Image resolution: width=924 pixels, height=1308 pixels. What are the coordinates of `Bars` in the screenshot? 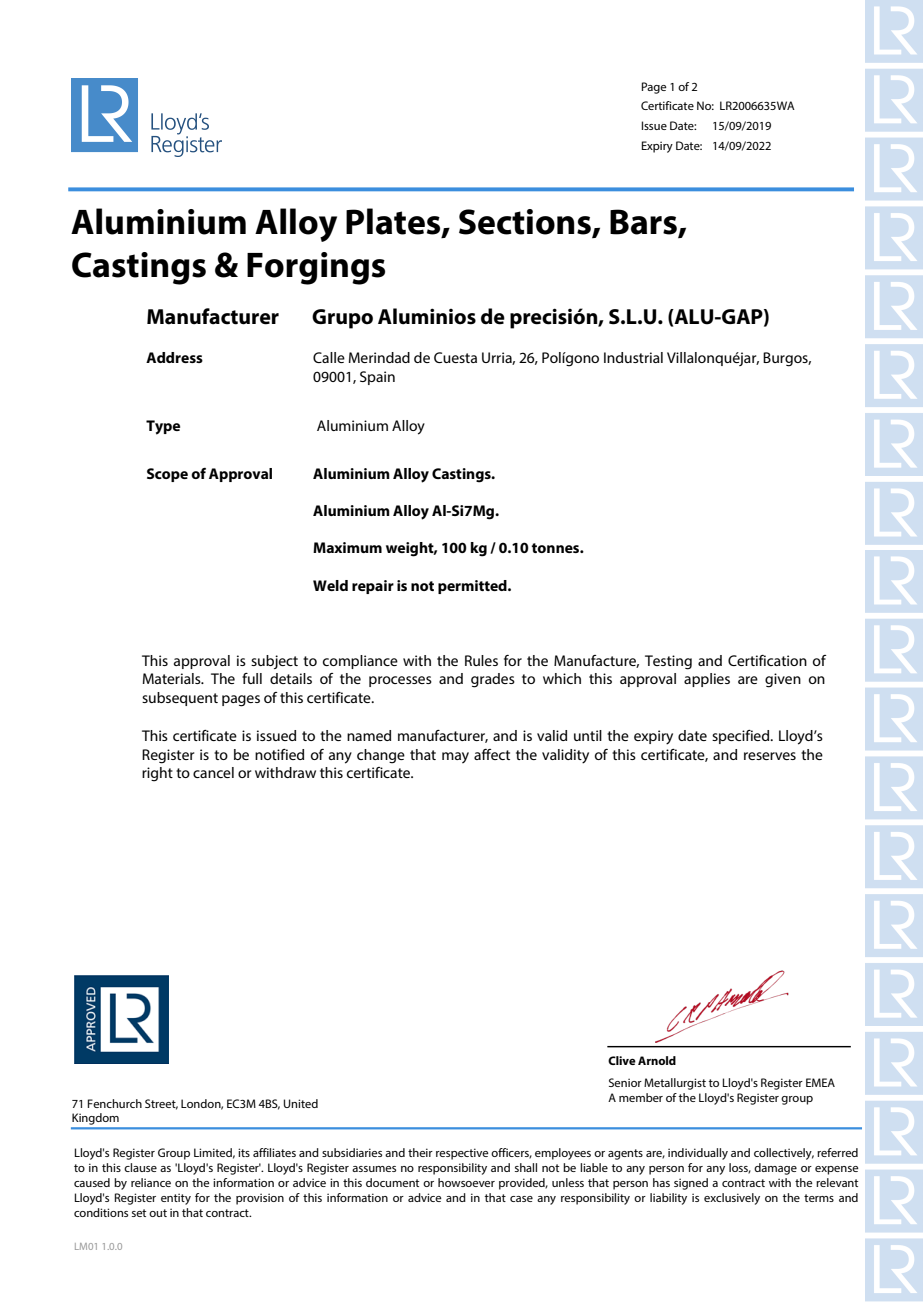 It's located at (644, 223).
